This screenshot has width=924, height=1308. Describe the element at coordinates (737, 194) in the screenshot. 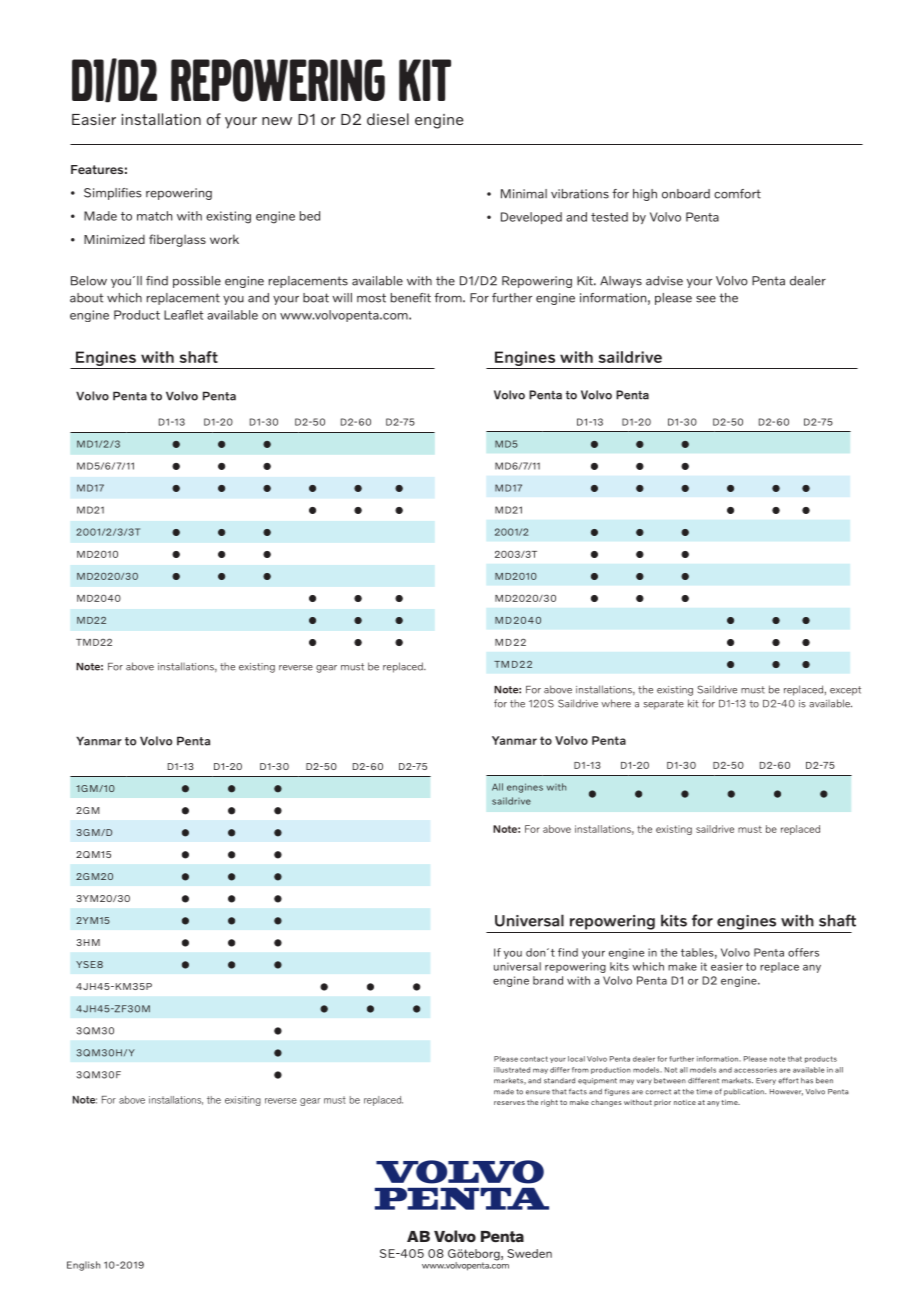

I see `comfort` at that location.
